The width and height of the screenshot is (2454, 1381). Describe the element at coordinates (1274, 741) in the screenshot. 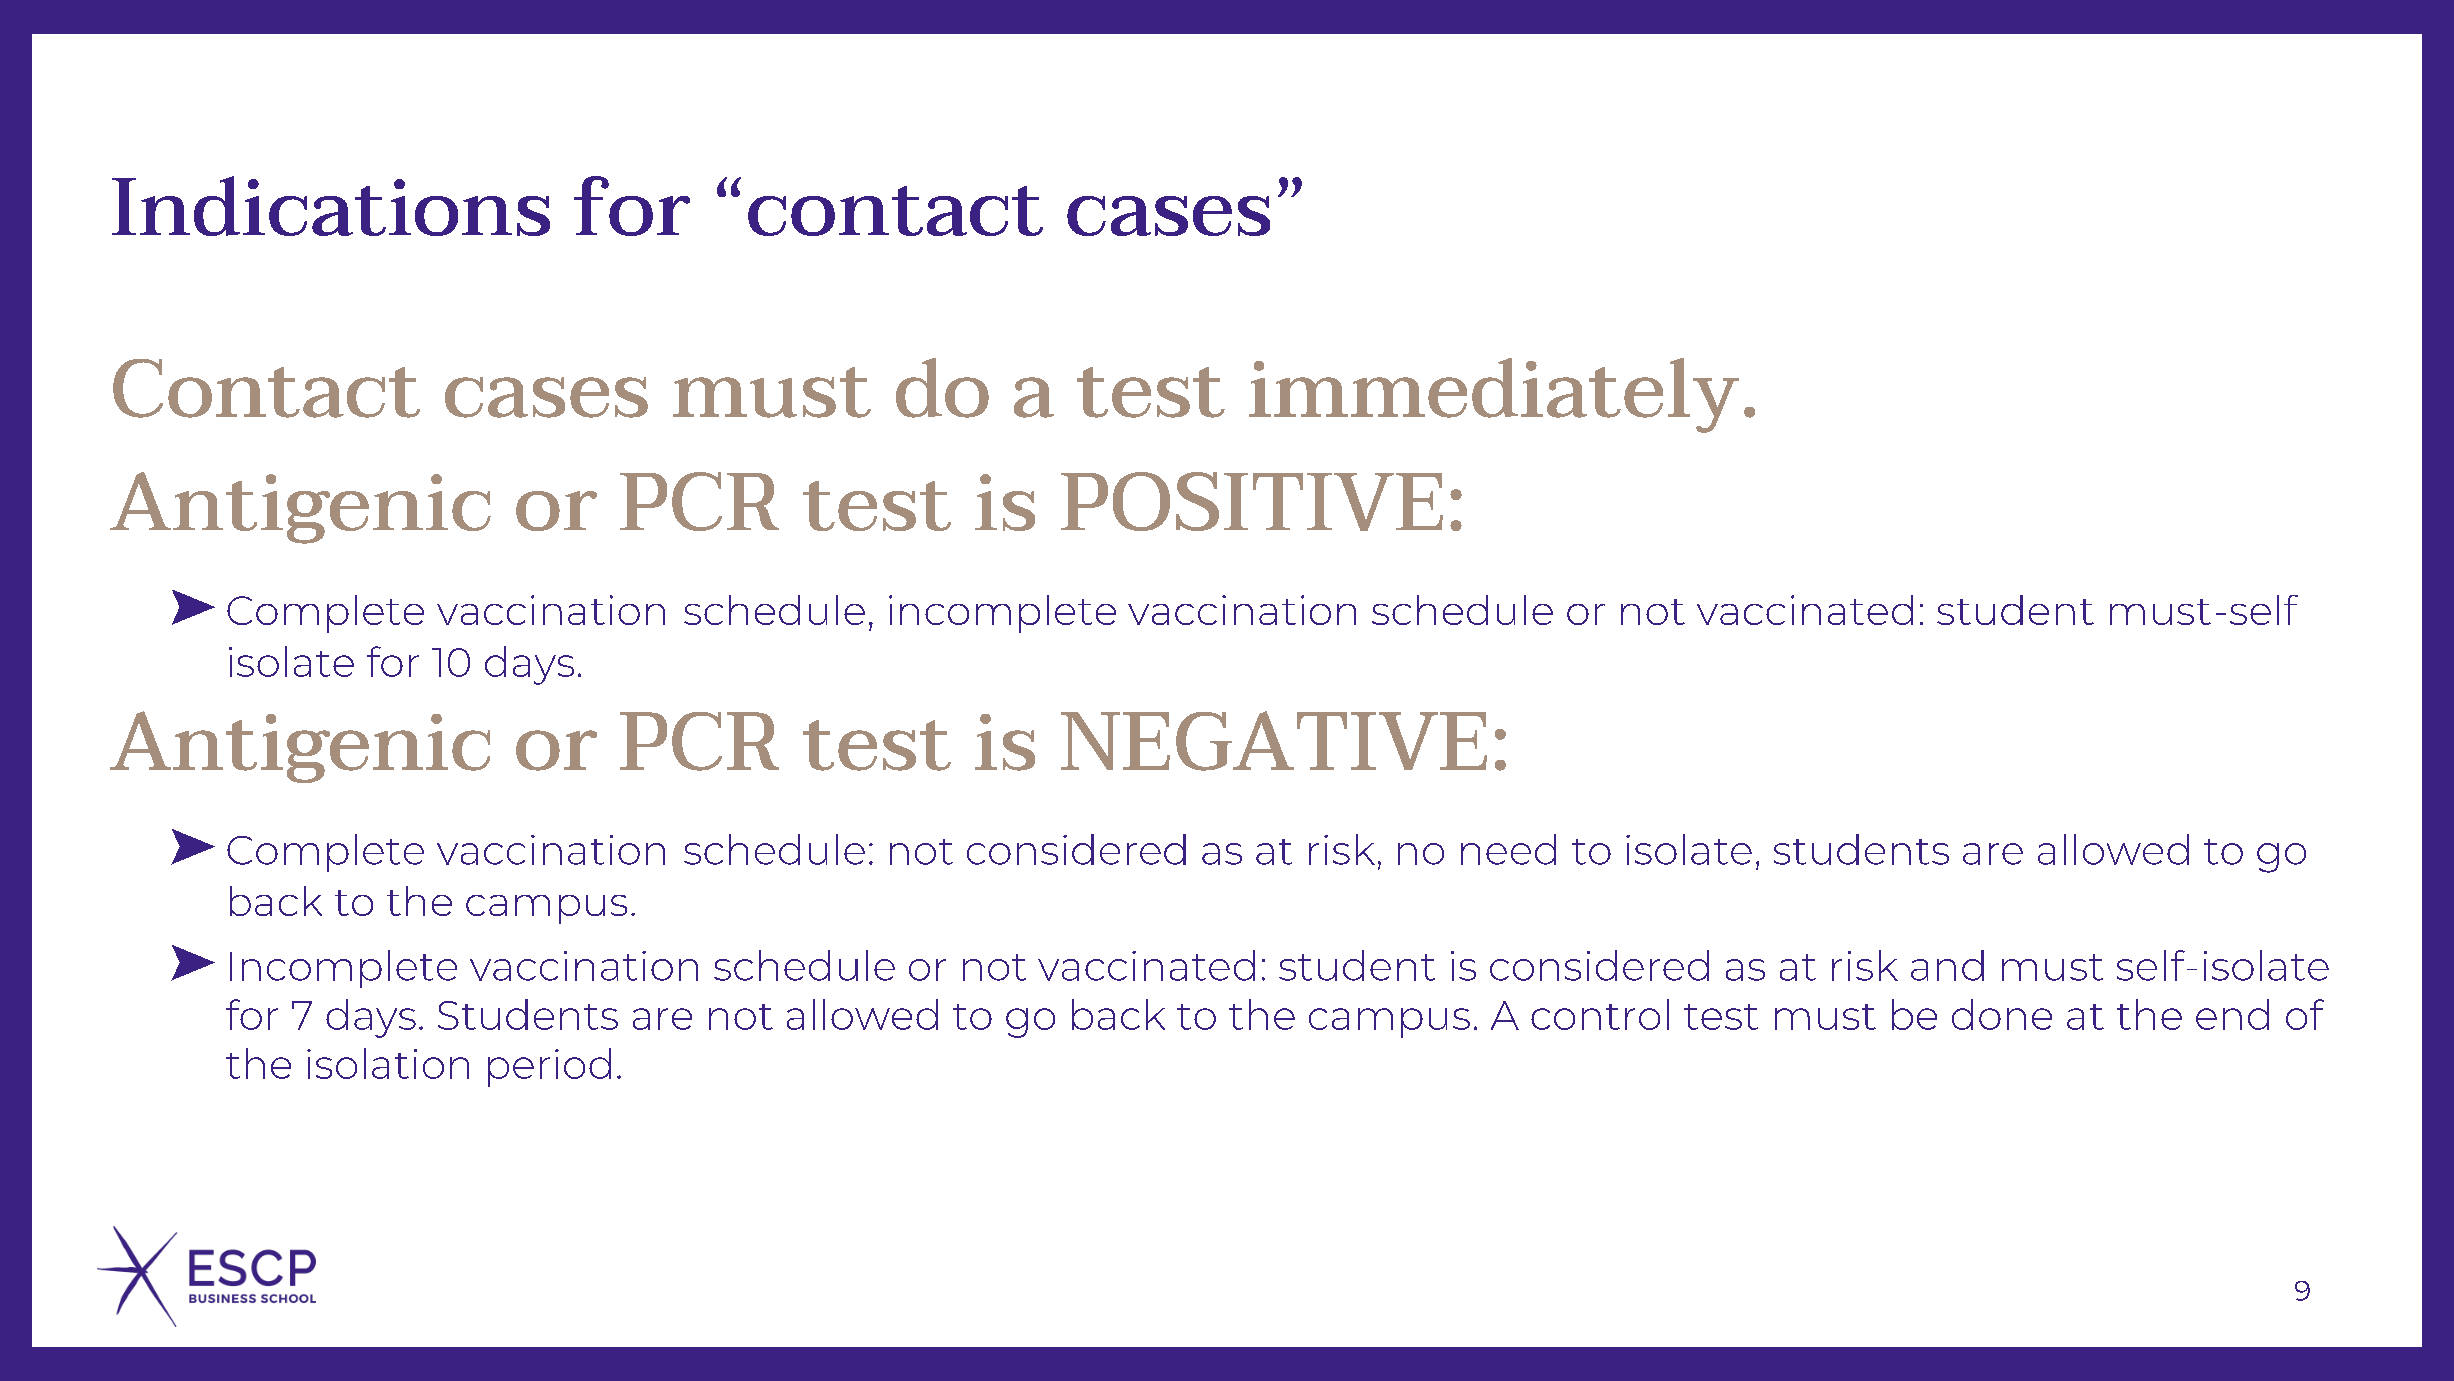

I see `NEGATIVE` at that location.
